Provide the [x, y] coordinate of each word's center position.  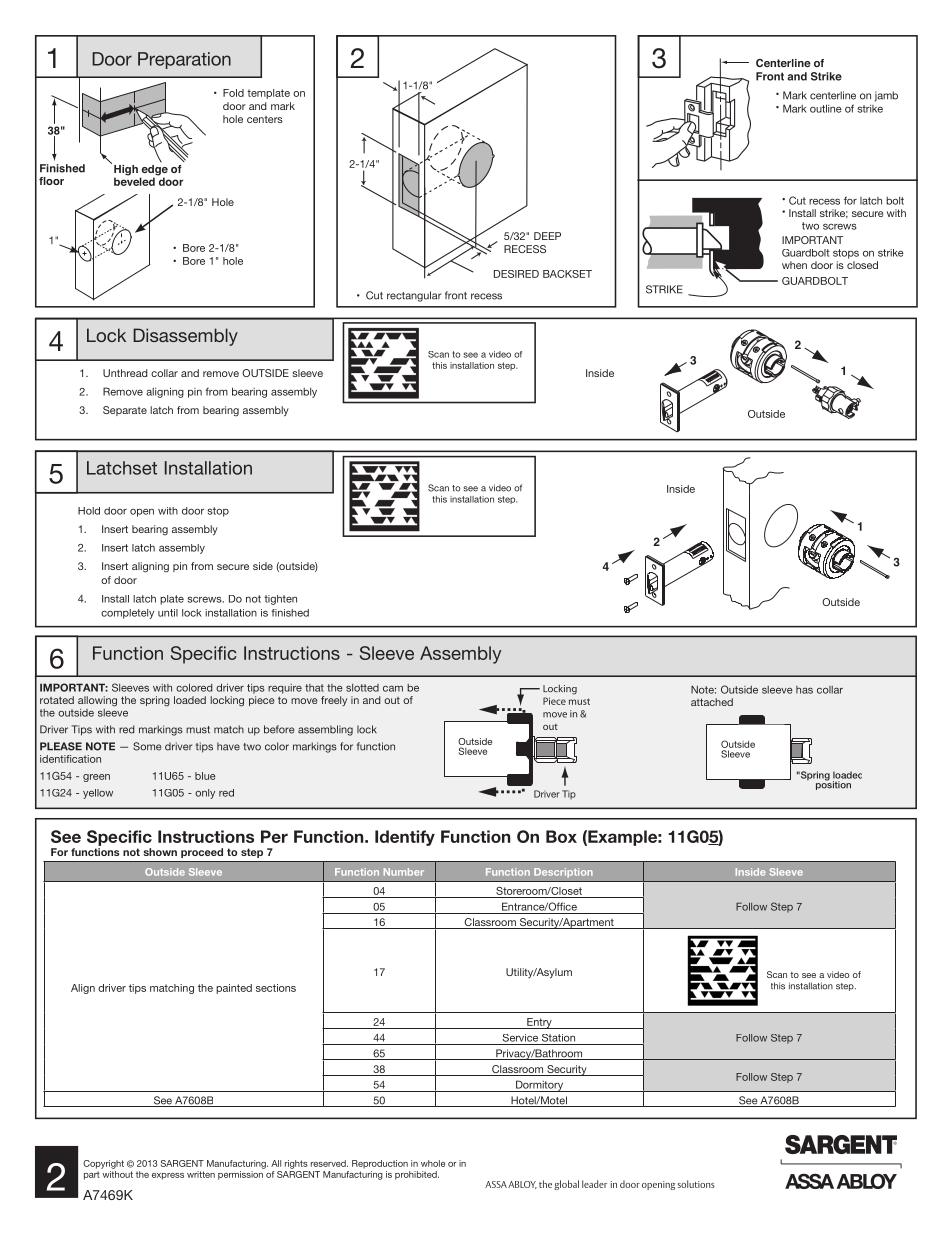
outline [826, 108]
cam [393, 688]
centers [265, 119]
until [168, 613]
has [804, 690]
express [168, 1176]
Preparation [184, 60]
